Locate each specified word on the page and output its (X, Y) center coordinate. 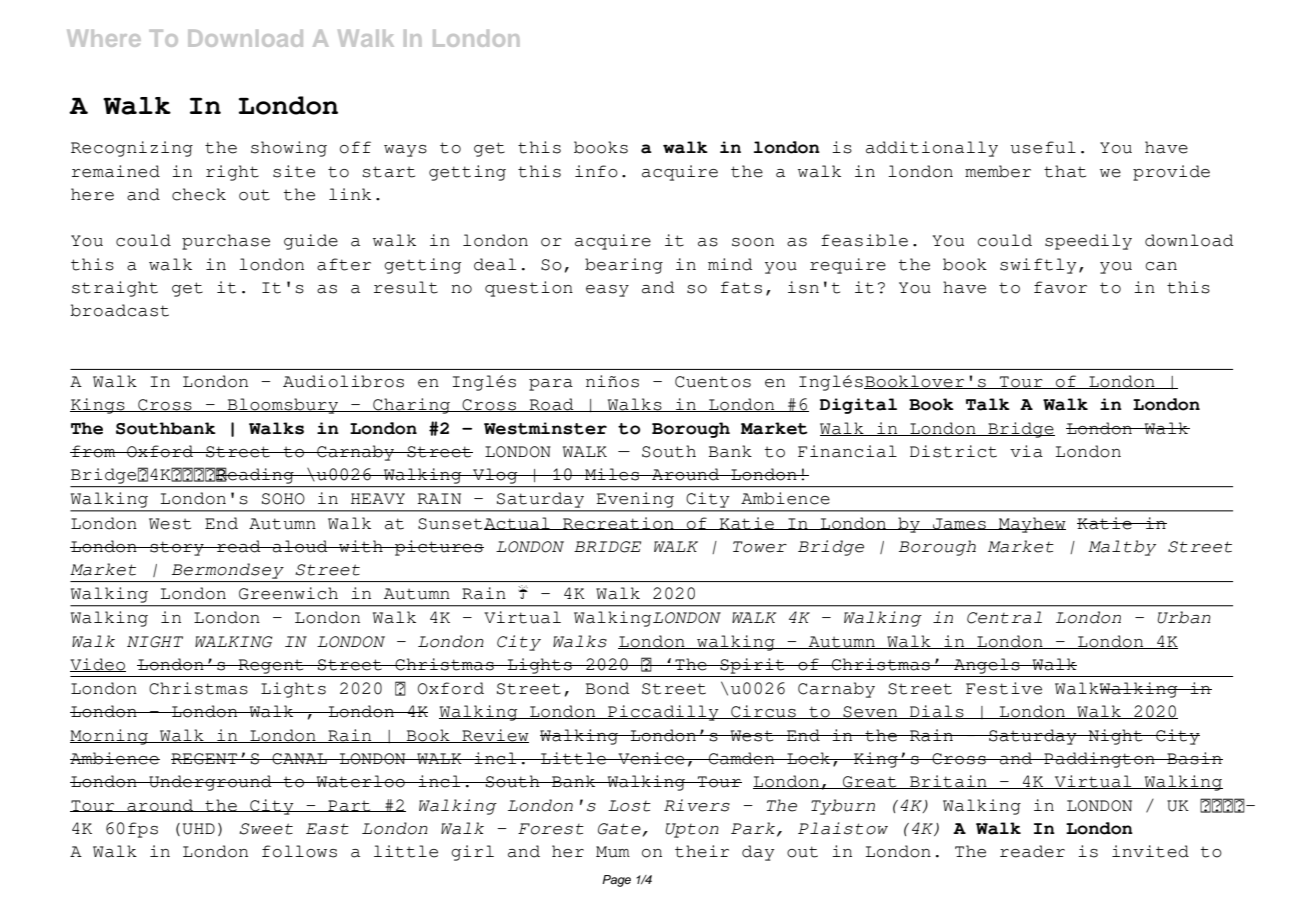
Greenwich (288, 593)
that (1065, 171)
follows (299, 851)
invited (1150, 851)
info (596, 171)
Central (1004, 617)
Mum (613, 852)
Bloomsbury (282, 406)
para (551, 385)
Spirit (753, 666)
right (232, 173)
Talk (988, 404)
